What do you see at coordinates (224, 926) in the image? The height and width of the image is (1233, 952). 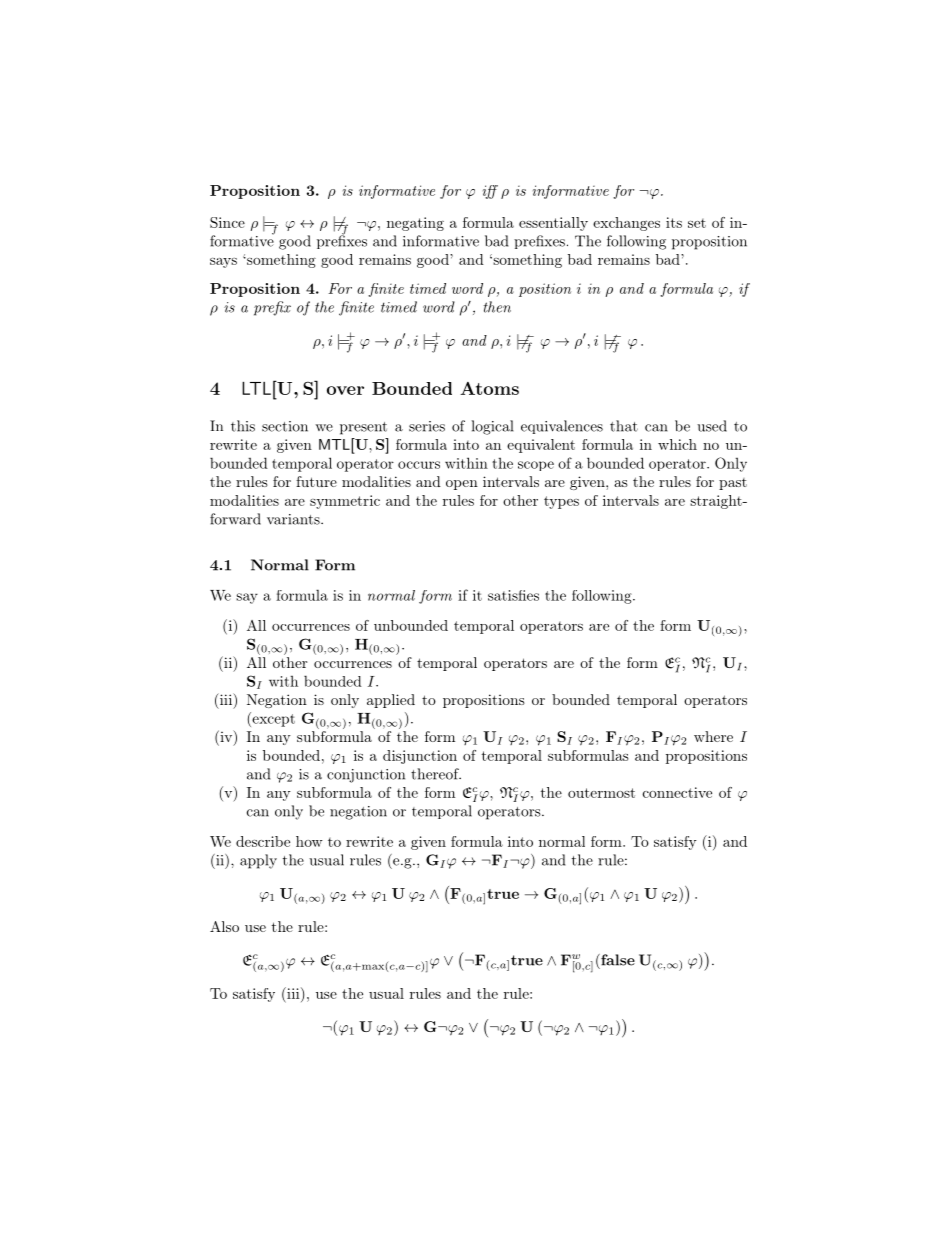 I see `Also` at bounding box center [224, 926].
